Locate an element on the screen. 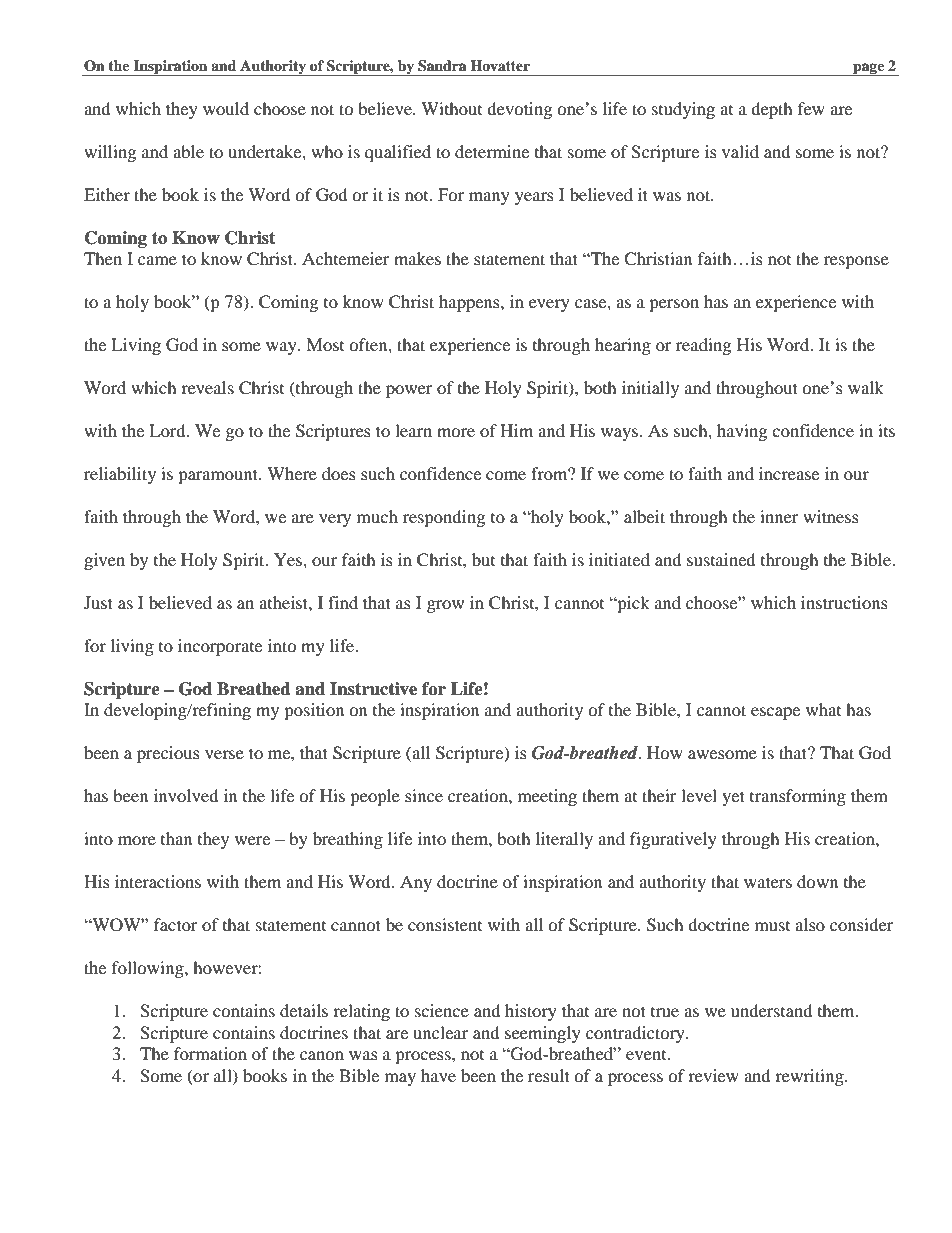 The width and height of the screenshot is (952, 1233). few is located at coordinates (811, 108).
